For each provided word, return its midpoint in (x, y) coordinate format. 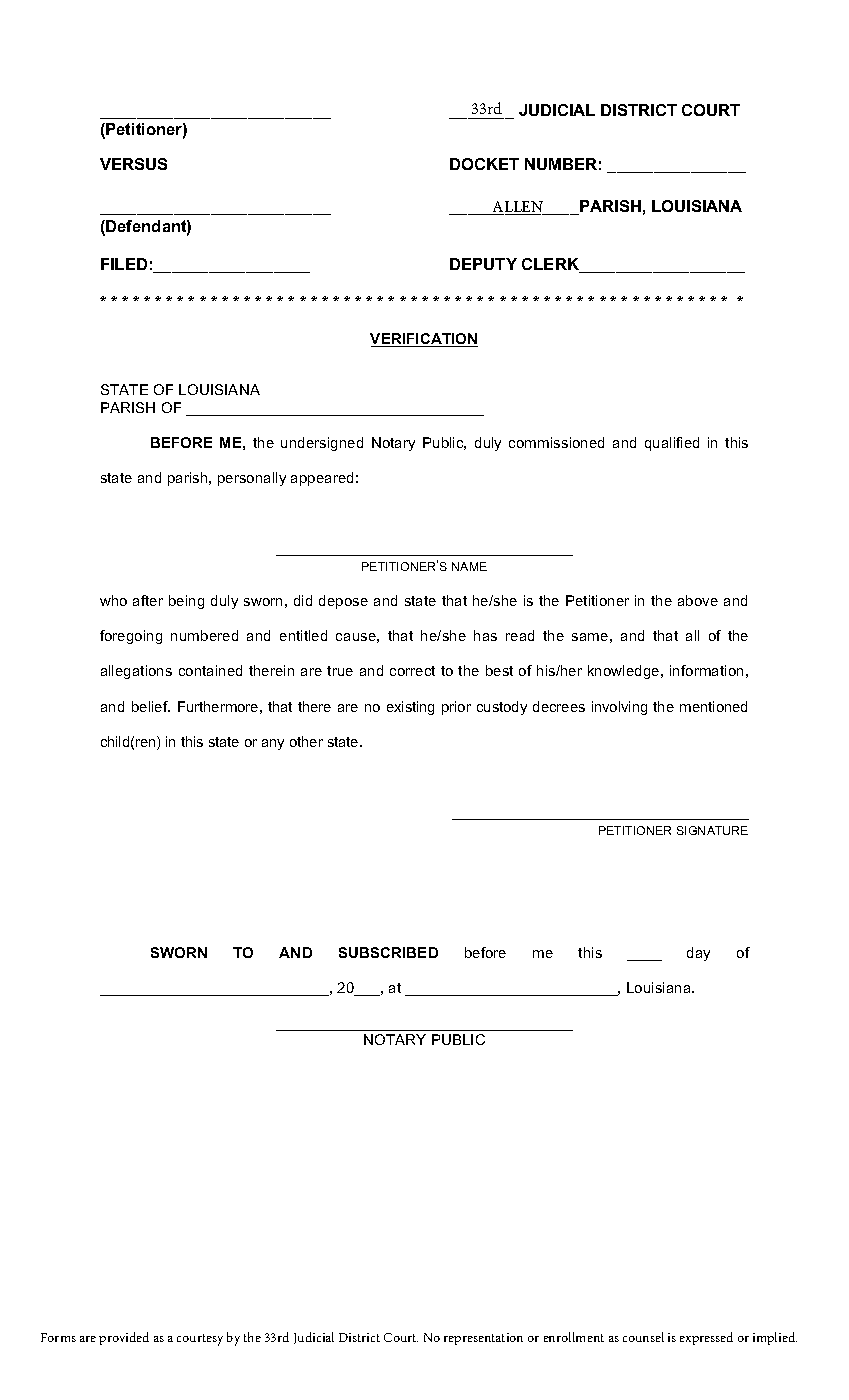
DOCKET (484, 164)
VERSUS (133, 164)
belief (151, 706)
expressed (706, 1338)
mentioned (713, 706)
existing (410, 708)
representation (483, 1339)
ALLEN (518, 208)
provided (124, 1338)
